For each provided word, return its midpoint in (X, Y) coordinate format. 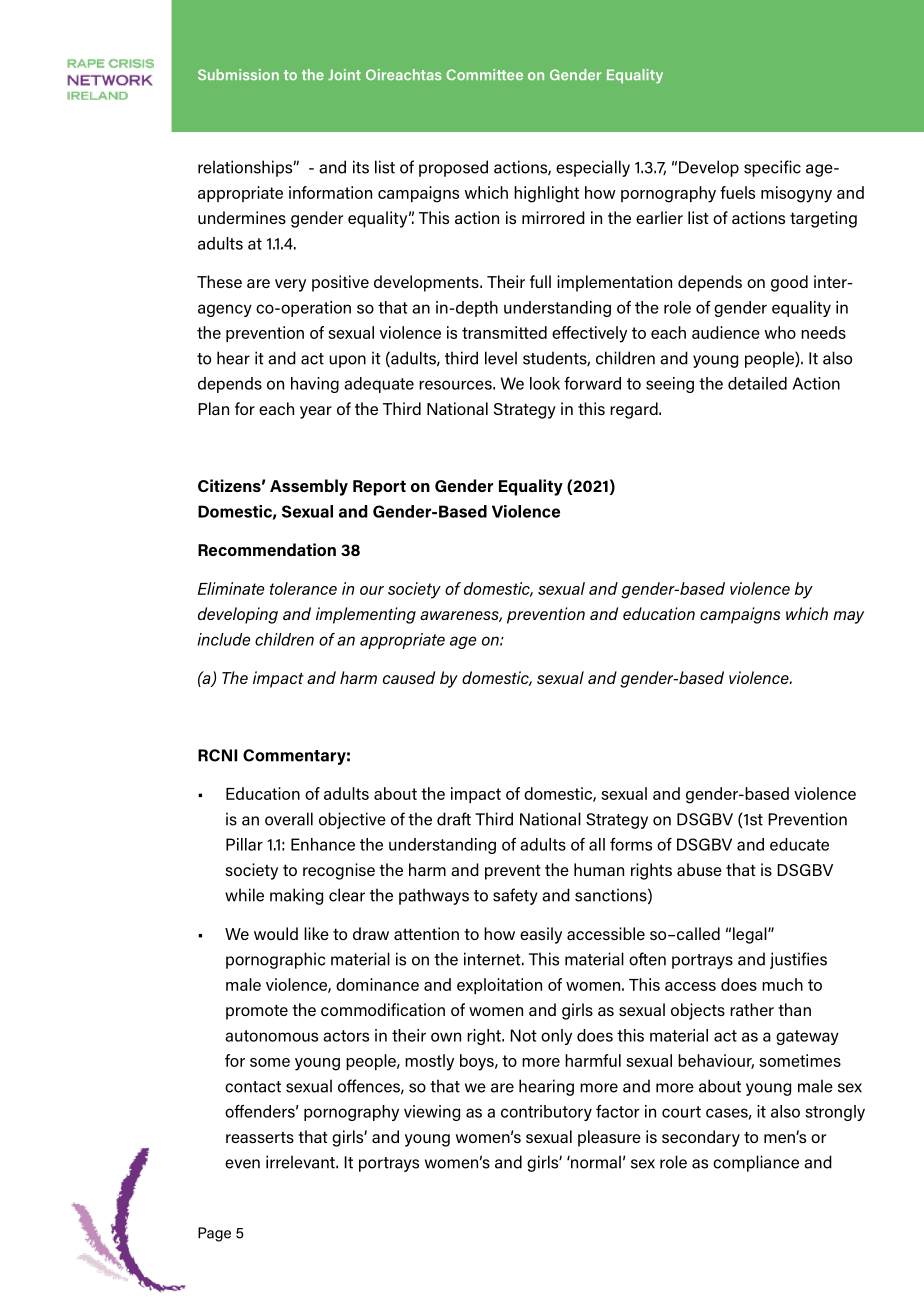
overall (289, 819)
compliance (756, 1163)
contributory (546, 1113)
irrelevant (301, 1162)
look (545, 383)
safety (515, 896)
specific (772, 168)
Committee (484, 74)
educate (799, 844)
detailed (757, 383)
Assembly (309, 487)
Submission (238, 74)
